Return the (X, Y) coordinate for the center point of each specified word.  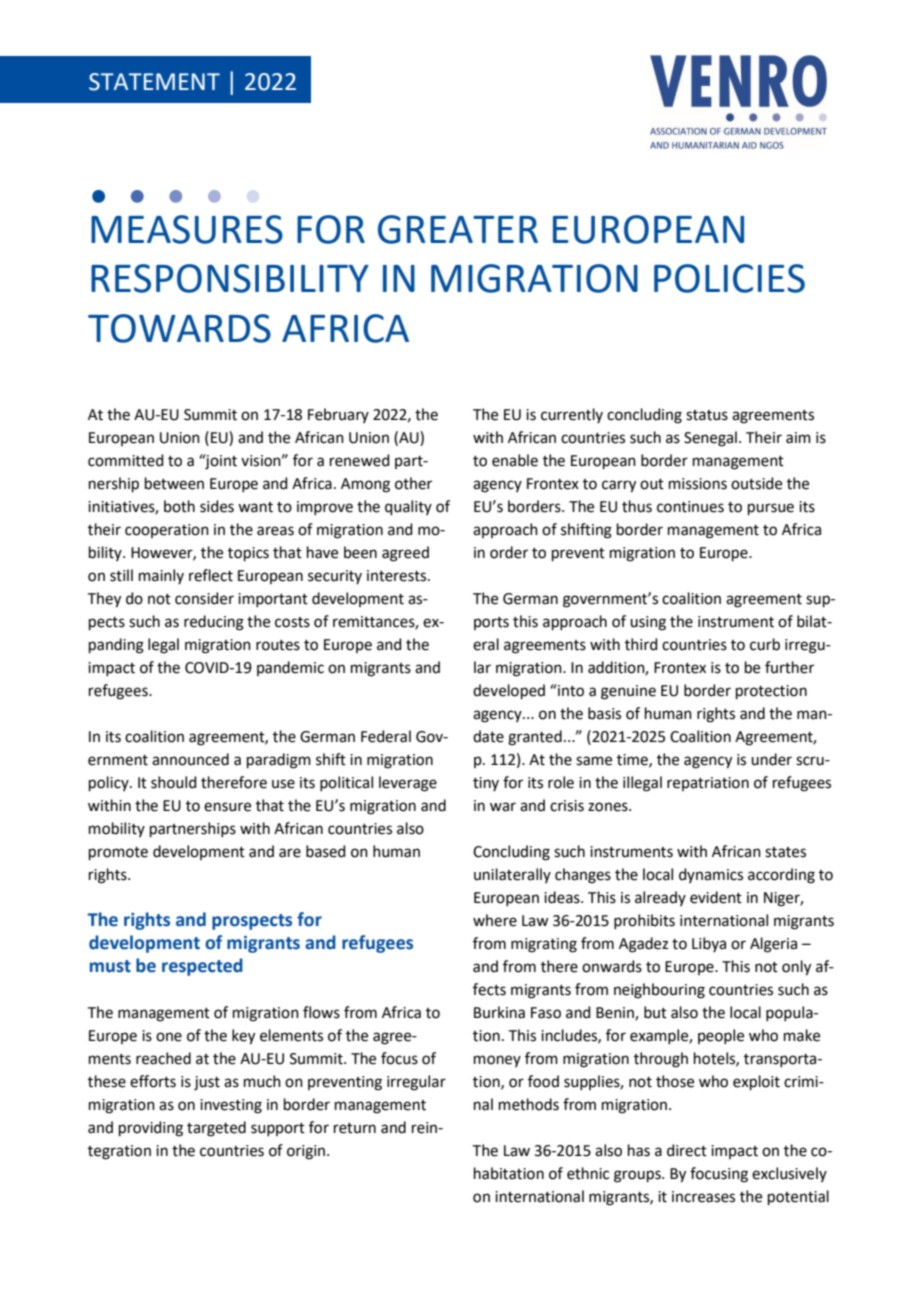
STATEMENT (154, 82)
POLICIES (729, 278)
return (355, 1128)
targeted (216, 1129)
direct (687, 1150)
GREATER (458, 229)
